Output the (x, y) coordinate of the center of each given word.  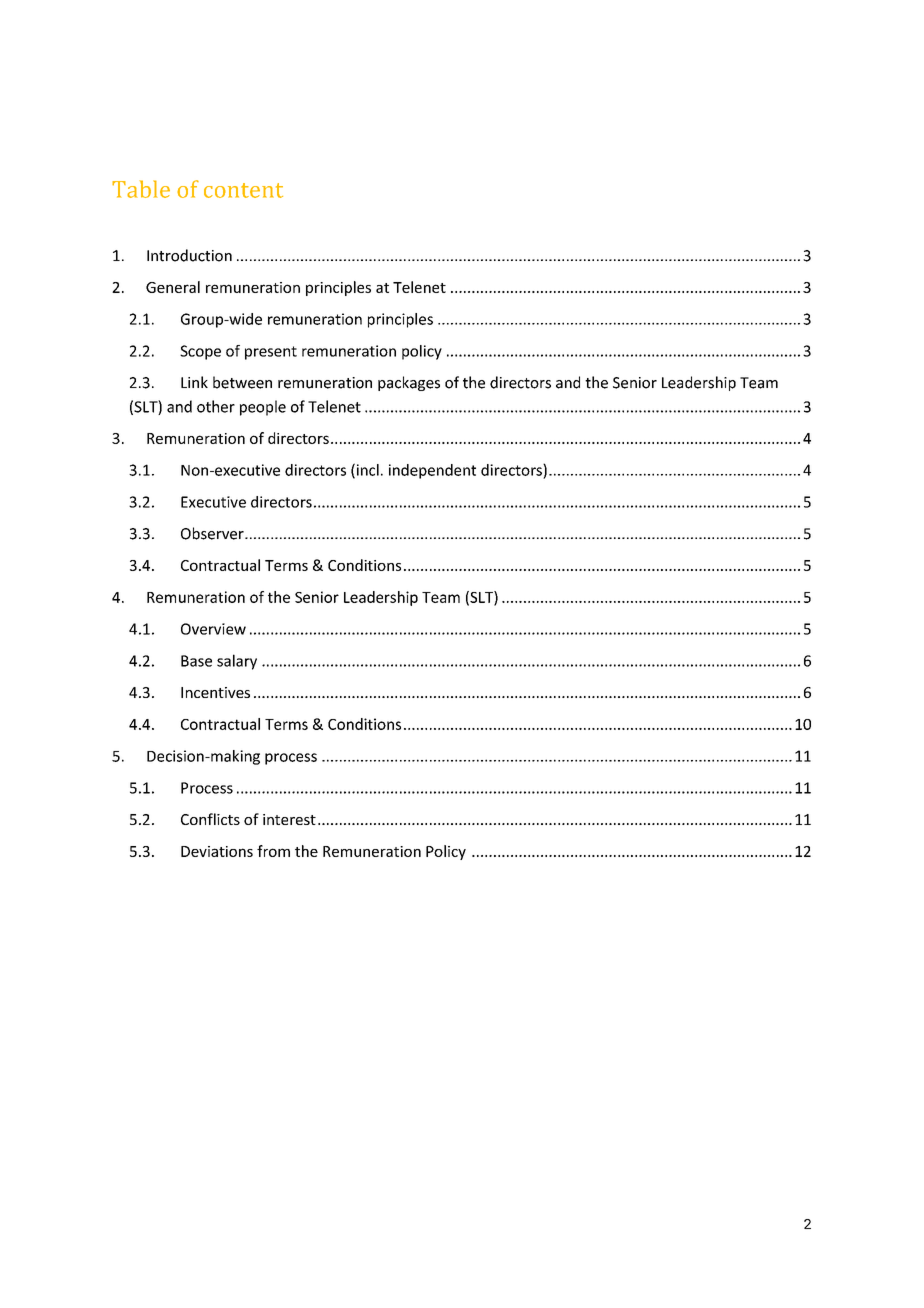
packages (409, 383)
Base (196, 661)
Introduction (189, 255)
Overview (213, 629)
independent (432, 471)
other (216, 406)
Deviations (217, 851)
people (263, 408)
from (273, 851)
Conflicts (210, 819)
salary (237, 662)
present (271, 353)
